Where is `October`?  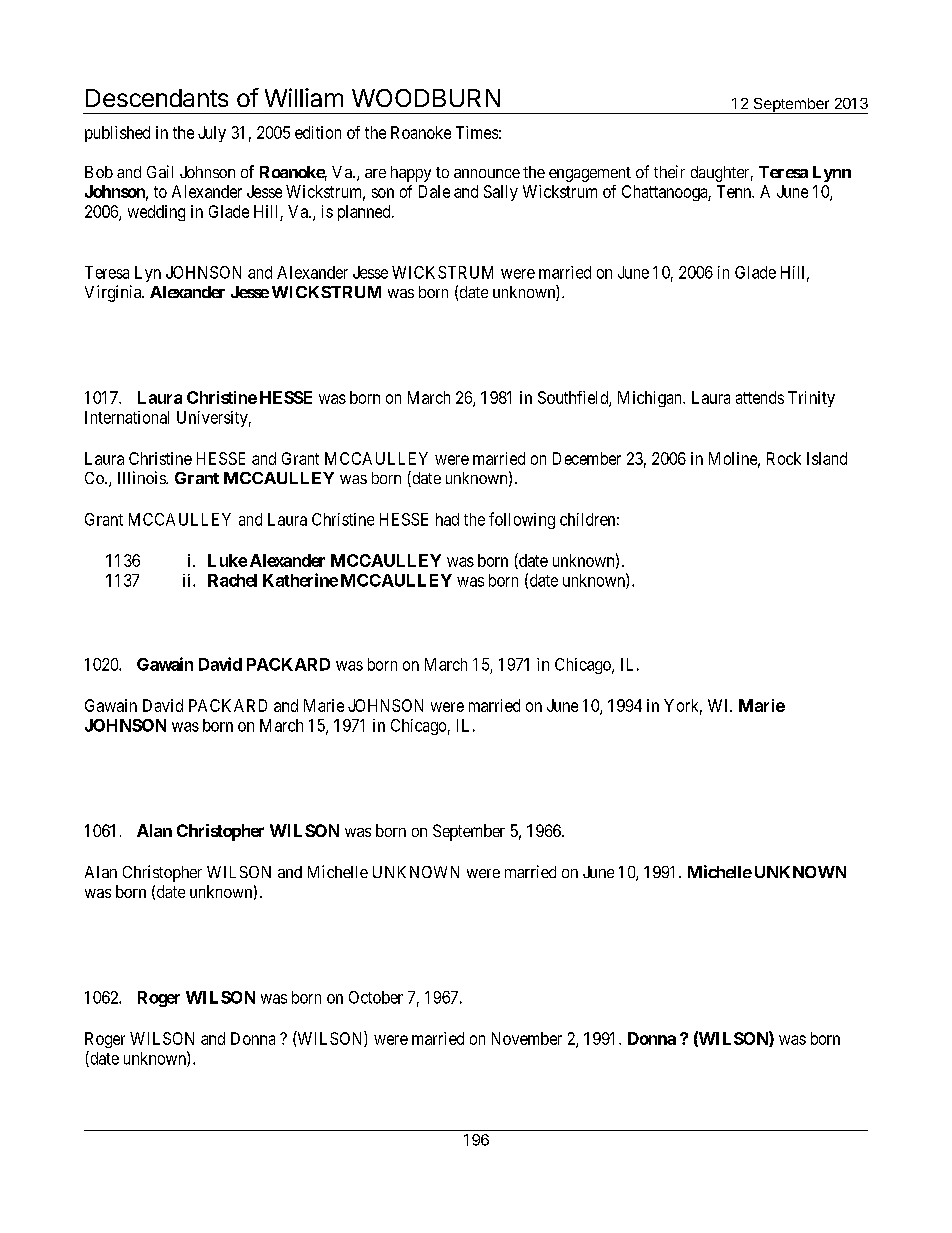 October is located at coordinates (376, 997).
